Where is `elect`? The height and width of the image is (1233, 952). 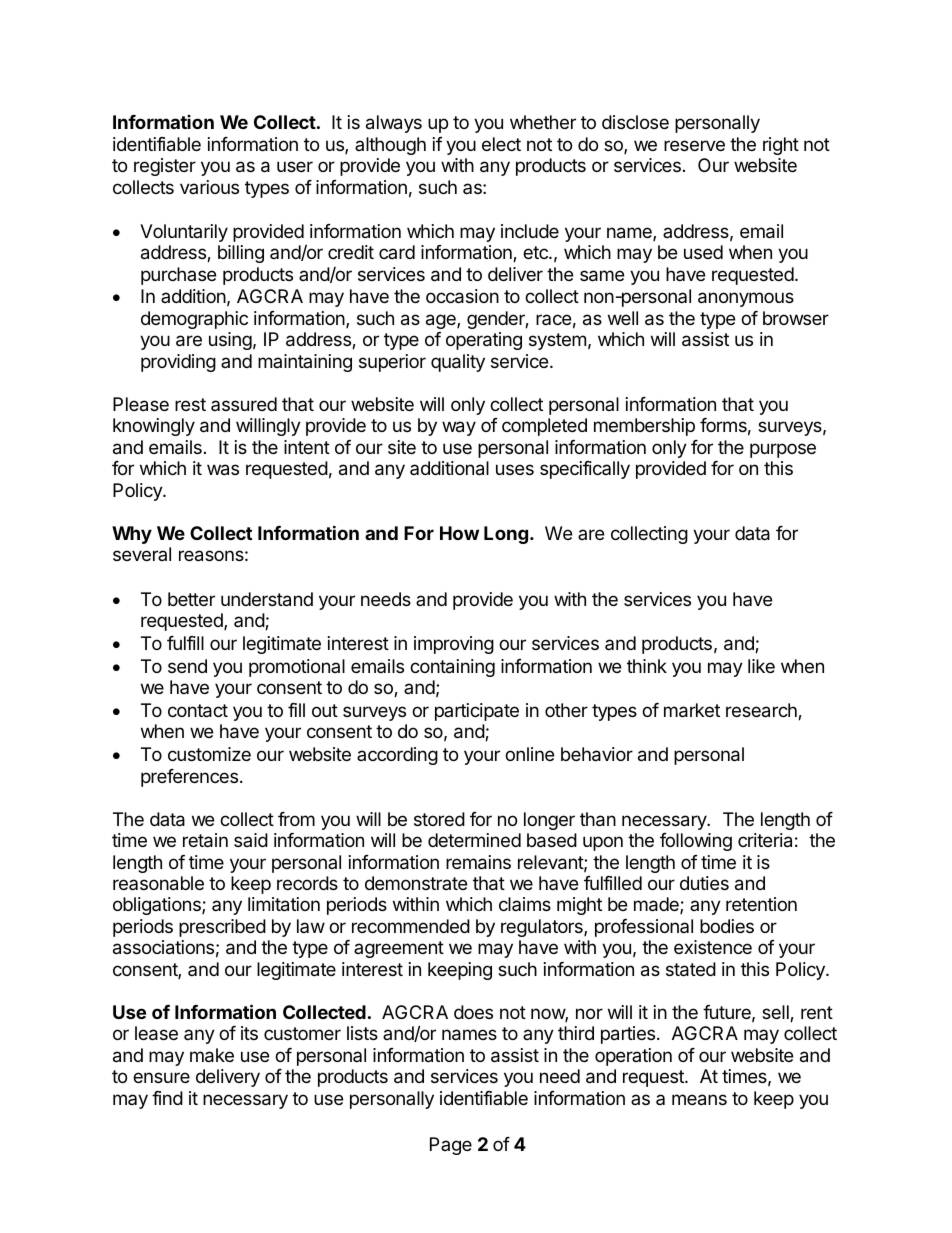
elect is located at coordinates (501, 144).
